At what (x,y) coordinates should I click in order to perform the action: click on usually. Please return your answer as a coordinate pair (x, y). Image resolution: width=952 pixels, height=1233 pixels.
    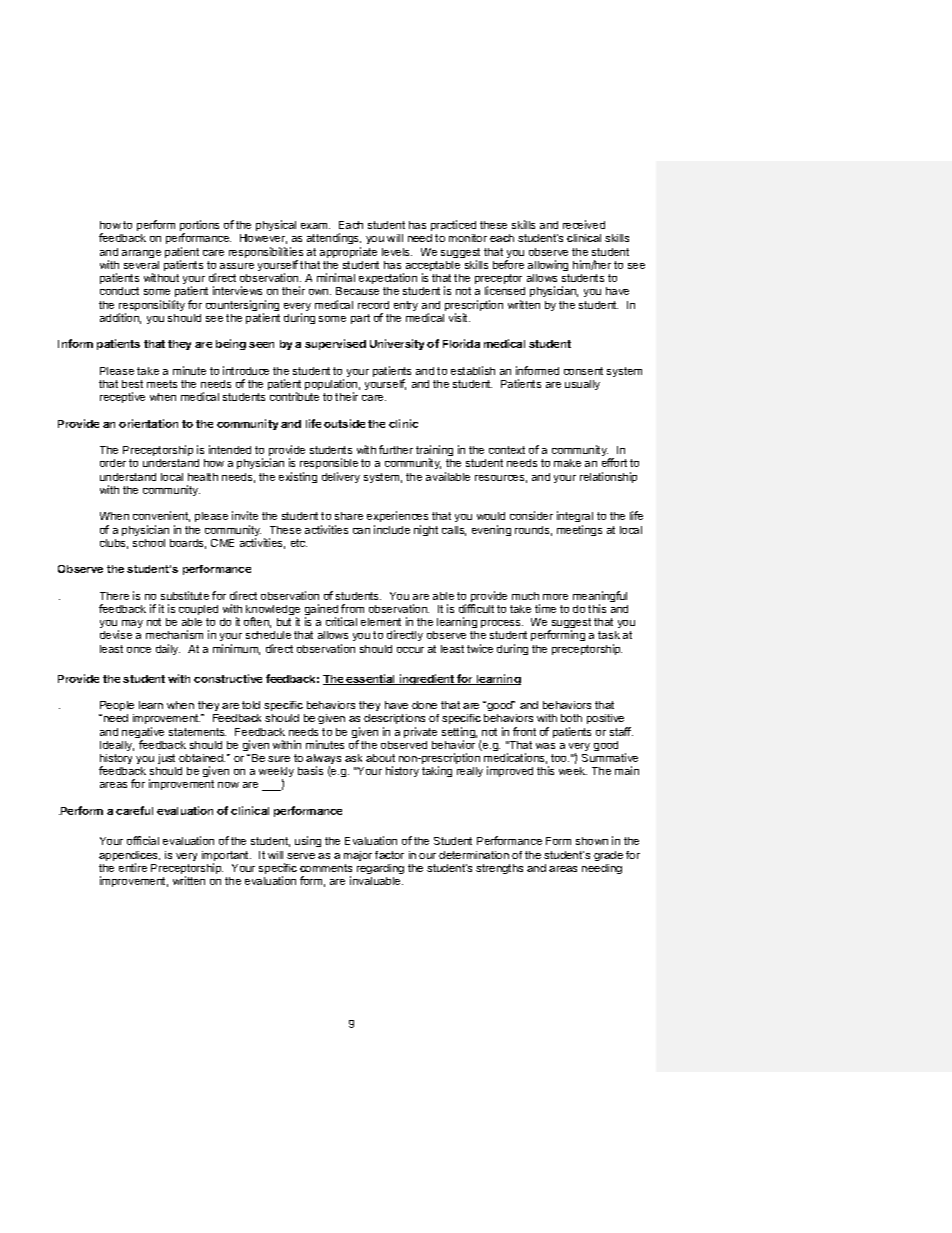
    Looking at the image, I should click on (582, 385).
